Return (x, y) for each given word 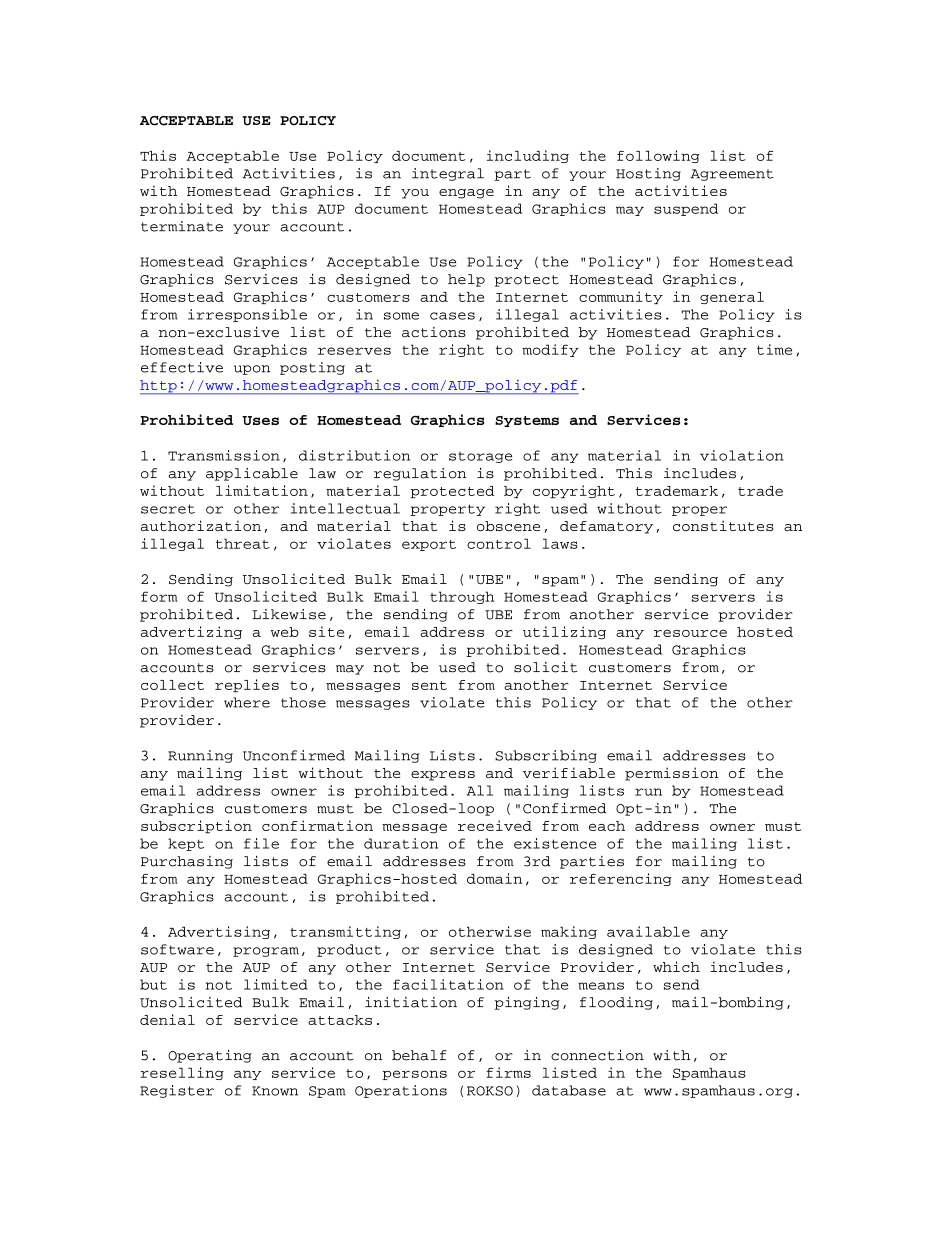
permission (671, 774)
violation (742, 455)
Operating (210, 1056)
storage (480, 457)
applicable (252, 474)
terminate (182, 226)
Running (200, 756)
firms (508, 1072)
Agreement (732, 175)
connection (597, 1055)
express (443, 776)
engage (466, 194)
